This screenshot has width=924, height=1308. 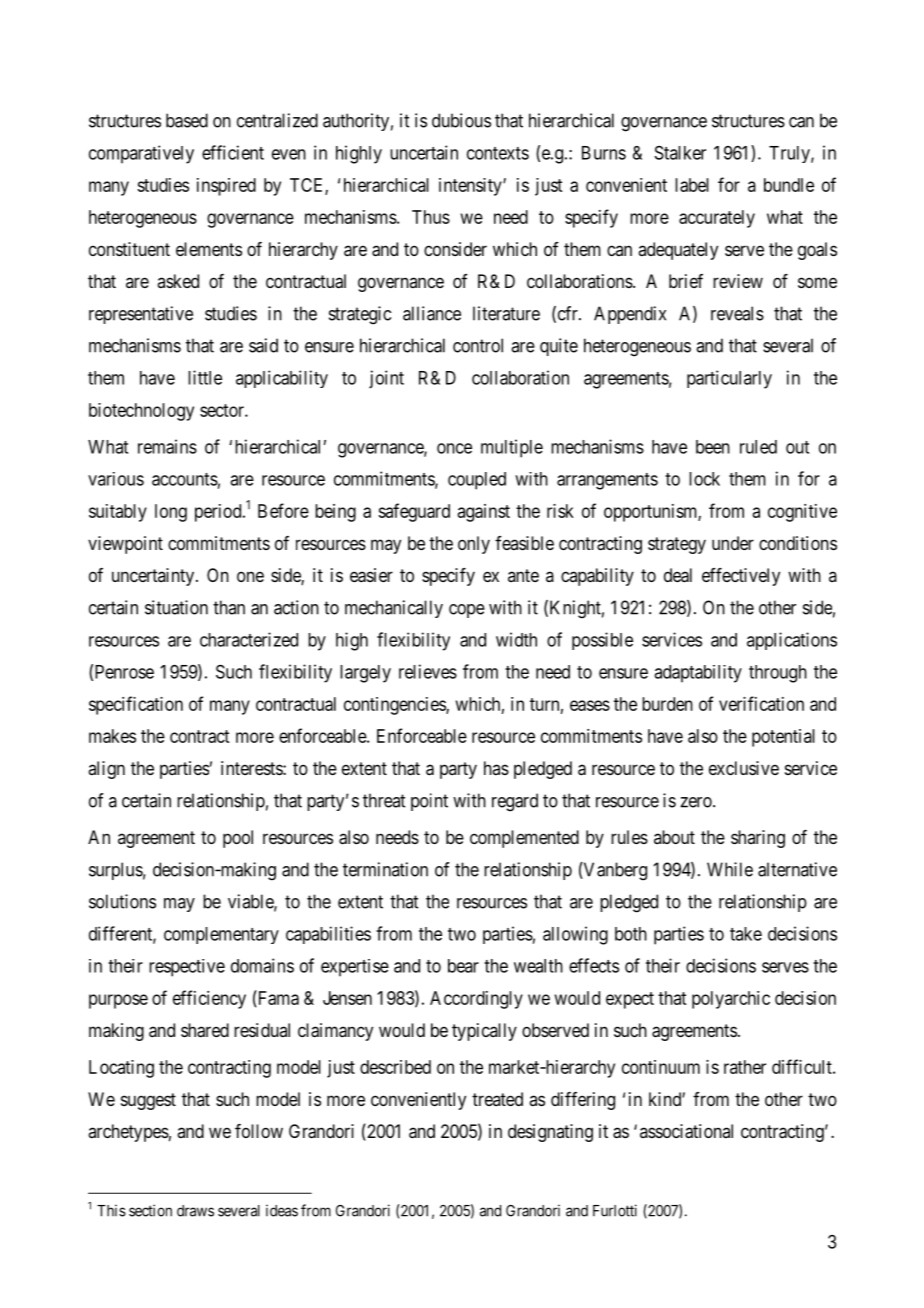 I want to click on contexts, so click(x=498, y=153).
